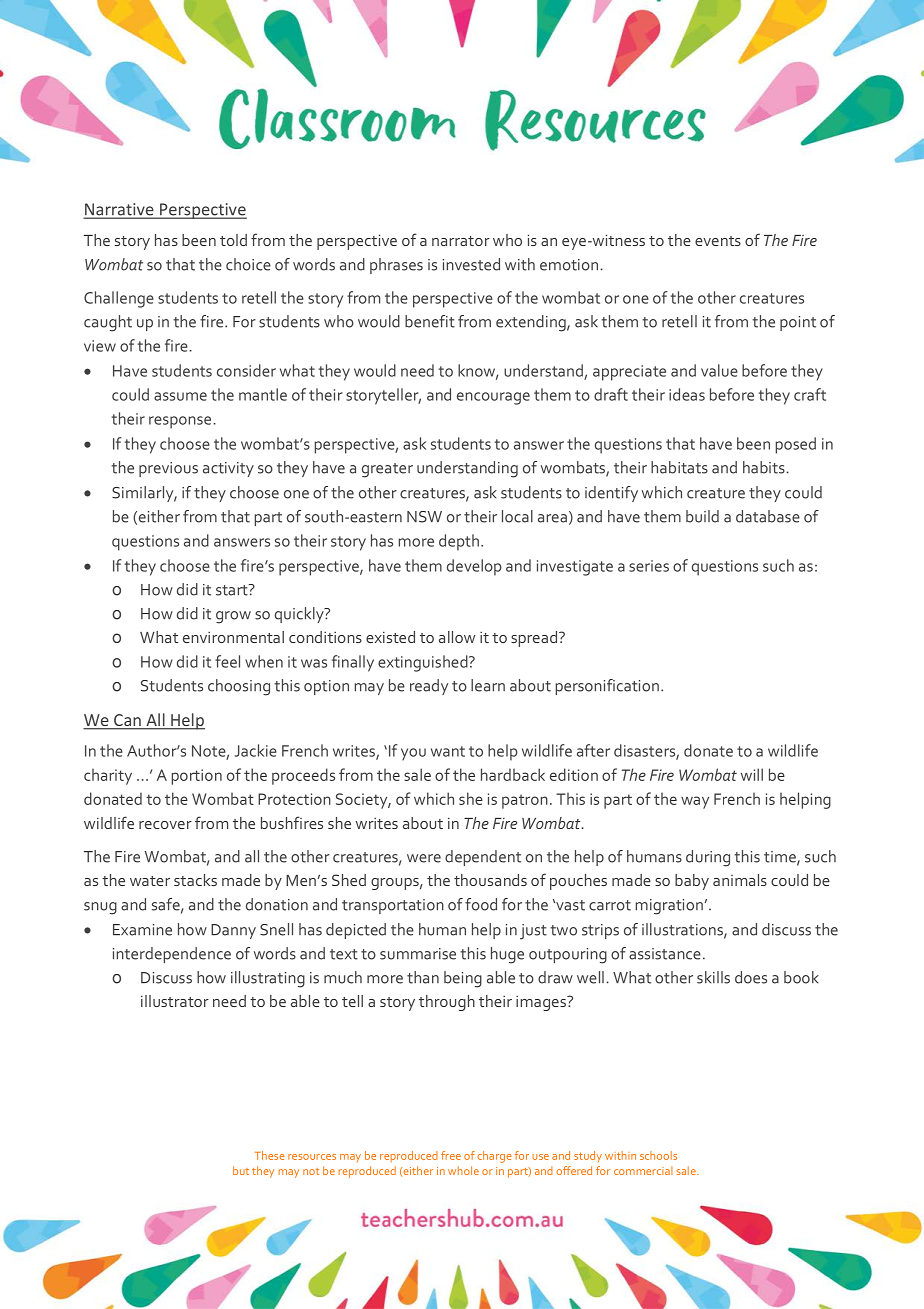 Image resolution: width=924 pixels, height=1309 pixels. What do you see at coordinates (718, 241) in the document?
I see `events` at bounding box center [718, 241].
